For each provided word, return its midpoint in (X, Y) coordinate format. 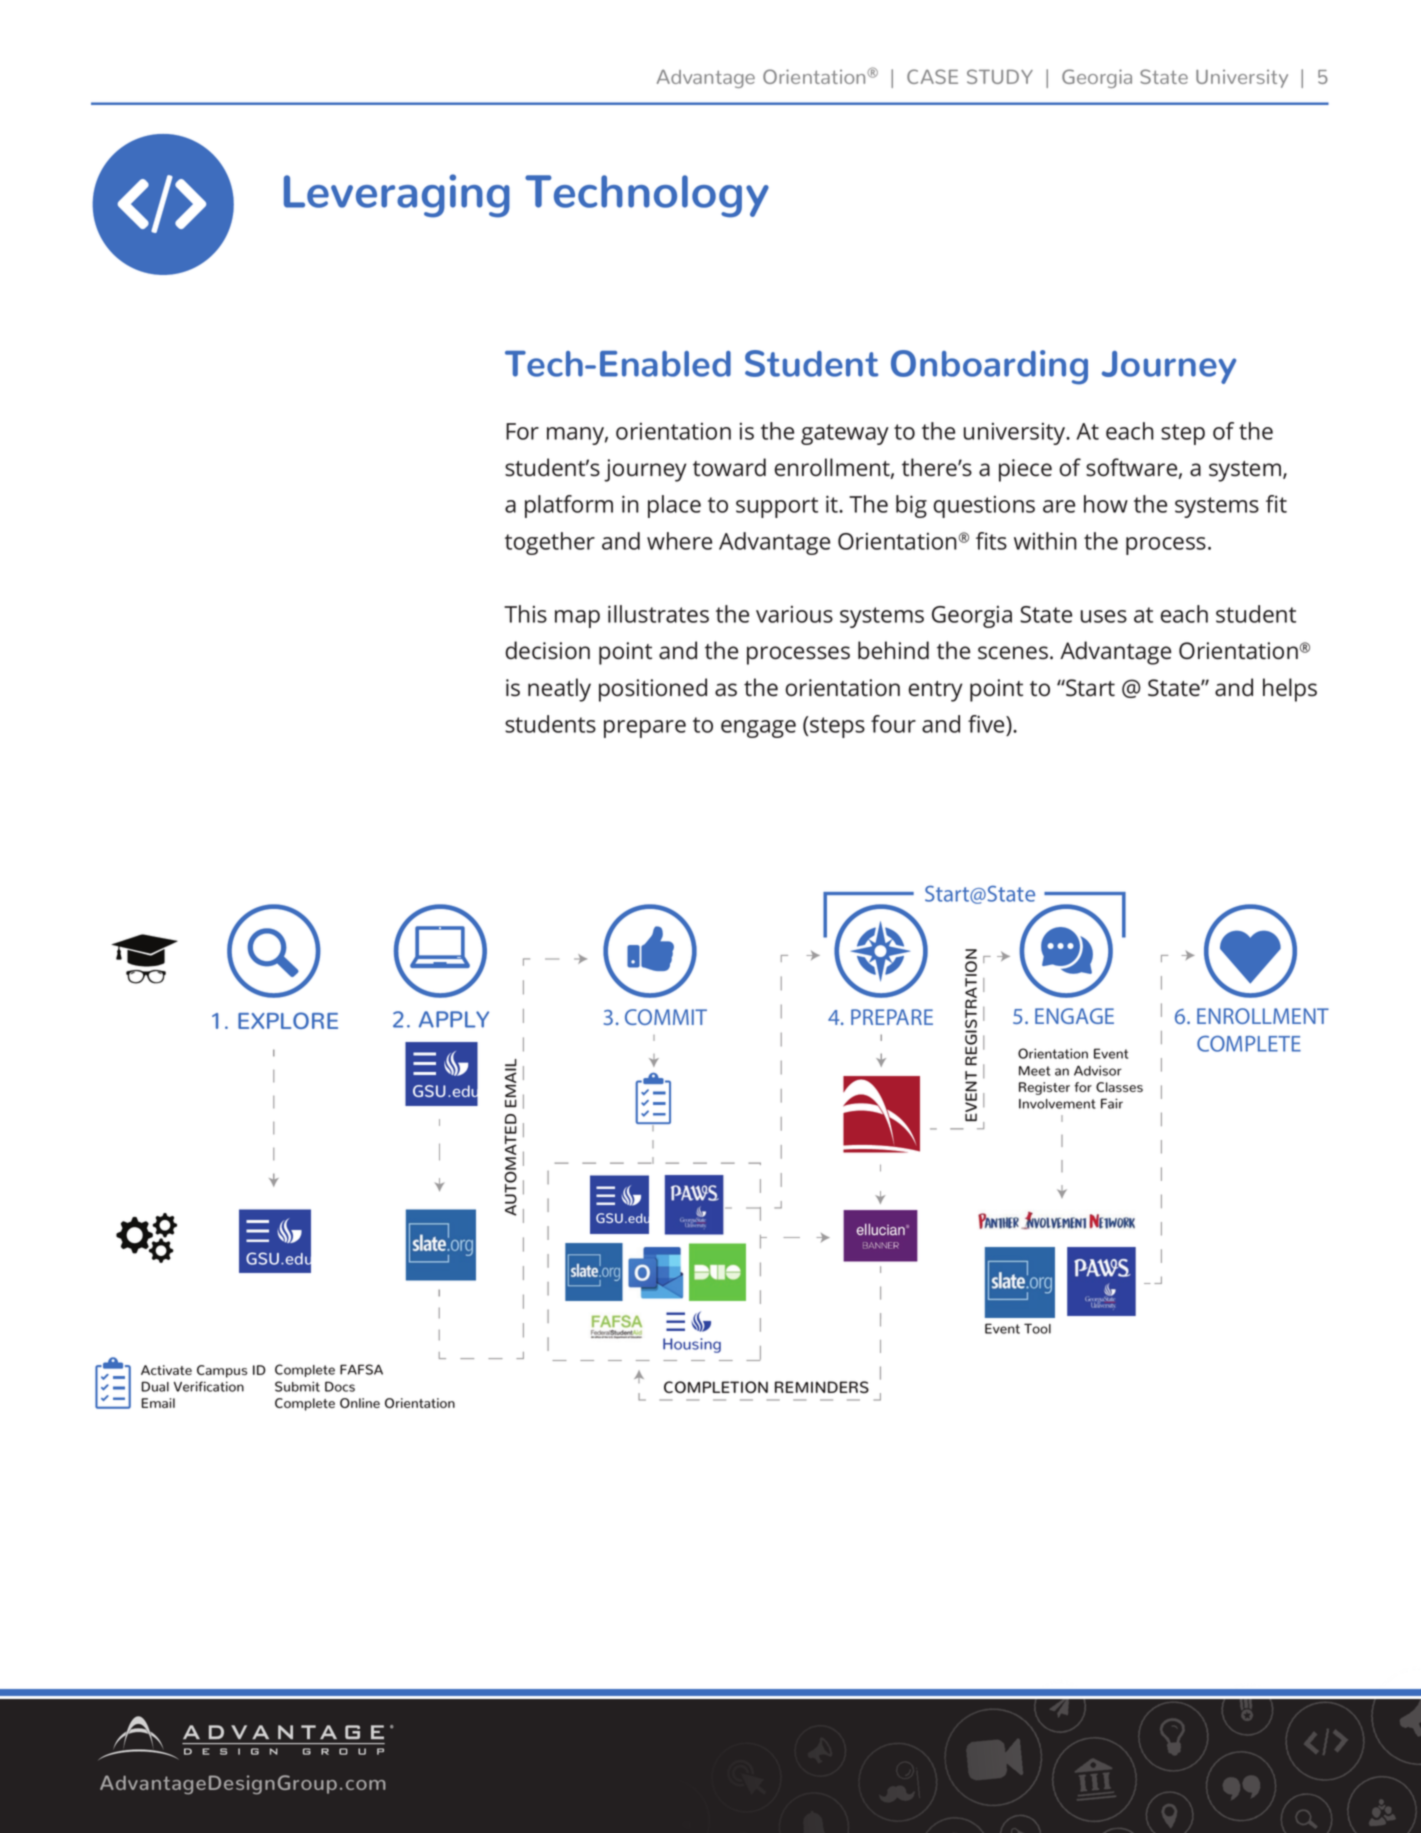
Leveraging (397, 196)
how (1106, 504)
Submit (297, 1386)
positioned (653, 690)
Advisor (1098, 1070)
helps (1290, 690)
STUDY (1000, 76)
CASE (932, 76)
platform (569, 506)
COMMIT (666, 1017)
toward (729, 467)
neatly (559, 690)
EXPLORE (288, 1020)
